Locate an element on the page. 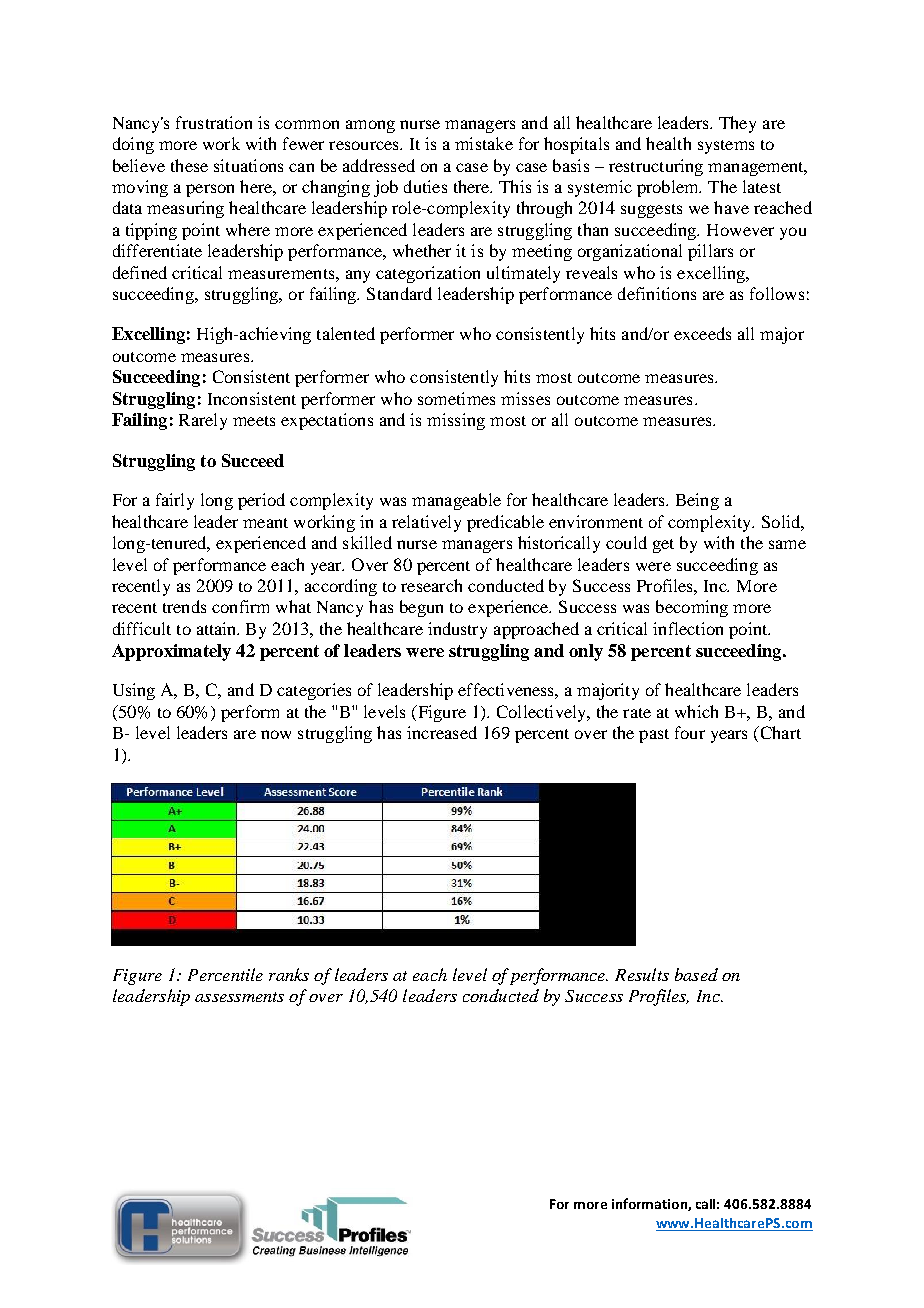 The height and width of the document is (1308, 924). Being is located at coordinates (697, 501).
